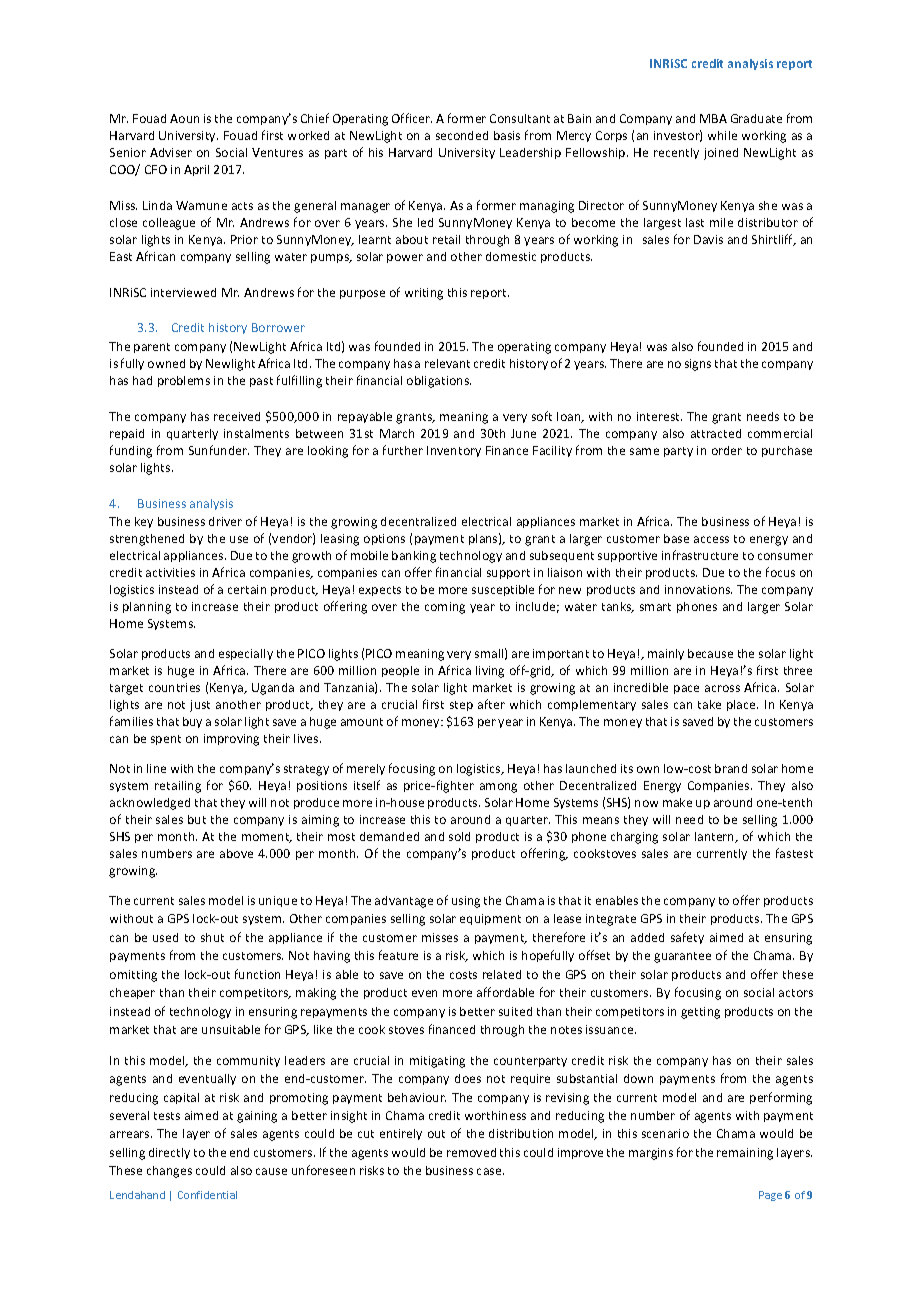  Describe the element at coordinates (462, 135) in the screenshot. I see `seconded` at that location.
